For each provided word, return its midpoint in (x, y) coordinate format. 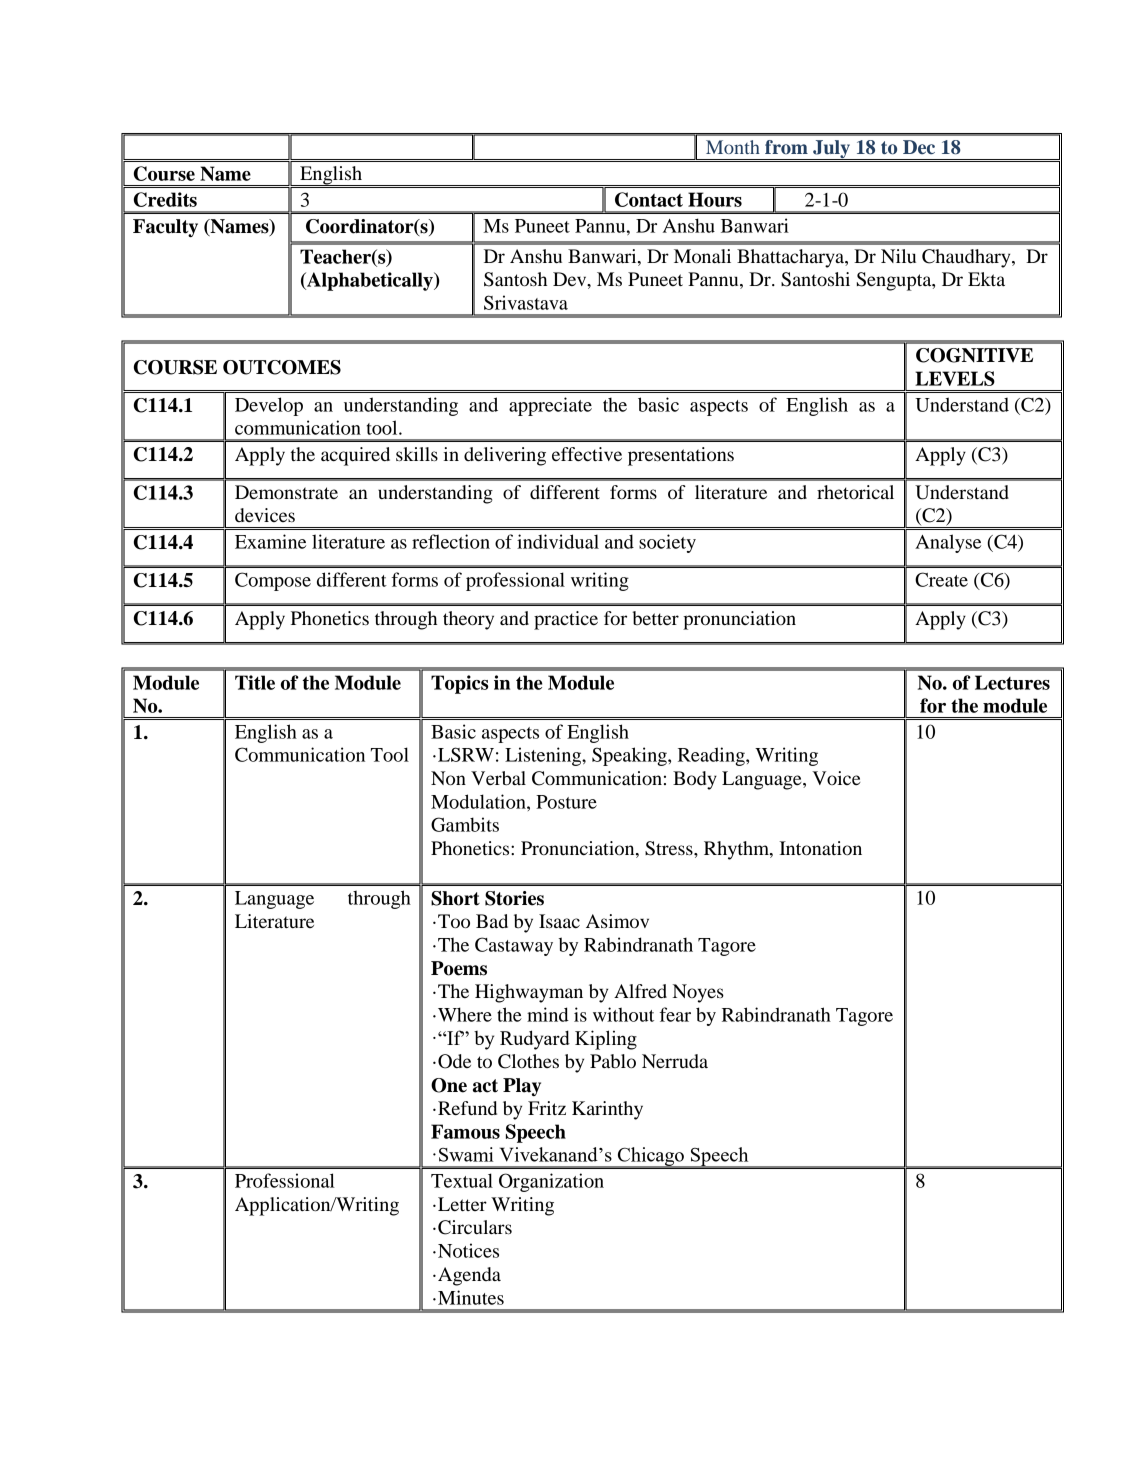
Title (255, 682)
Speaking (630, 756)
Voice (836, 778)
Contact (649, 199)
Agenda (469, 1276)
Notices (468, 1250)
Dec (919, 147)
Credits (165, 199)
